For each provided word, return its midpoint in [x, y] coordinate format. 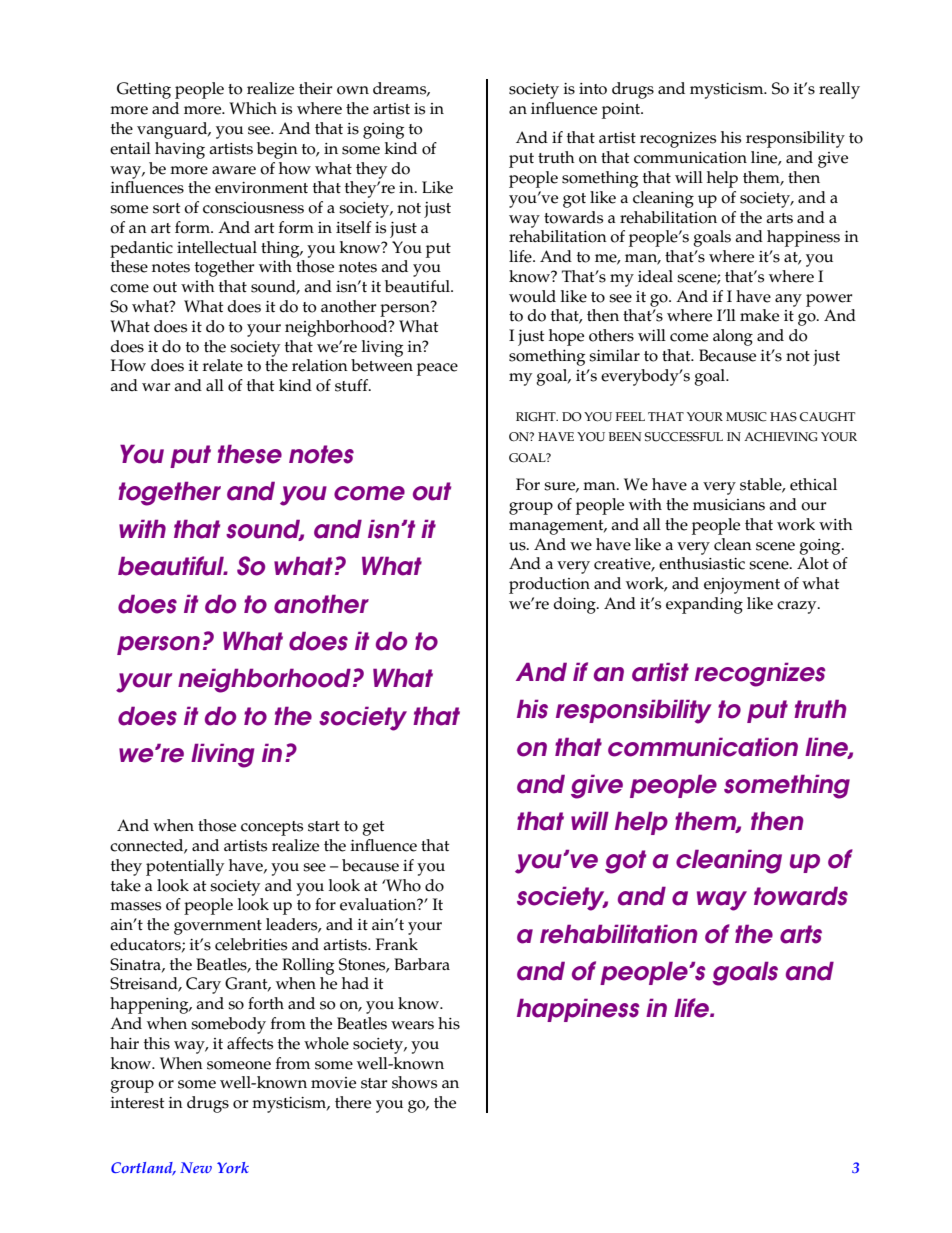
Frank [397, 944]
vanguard [173, 130]
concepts [272, 828]
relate [223, 365]
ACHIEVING [780, 437]
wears [412, 1025]
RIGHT [537, 417]
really [839, 90]
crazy [798, 607]
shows [414, 1082]
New [196, 1167]
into [593, 89]
